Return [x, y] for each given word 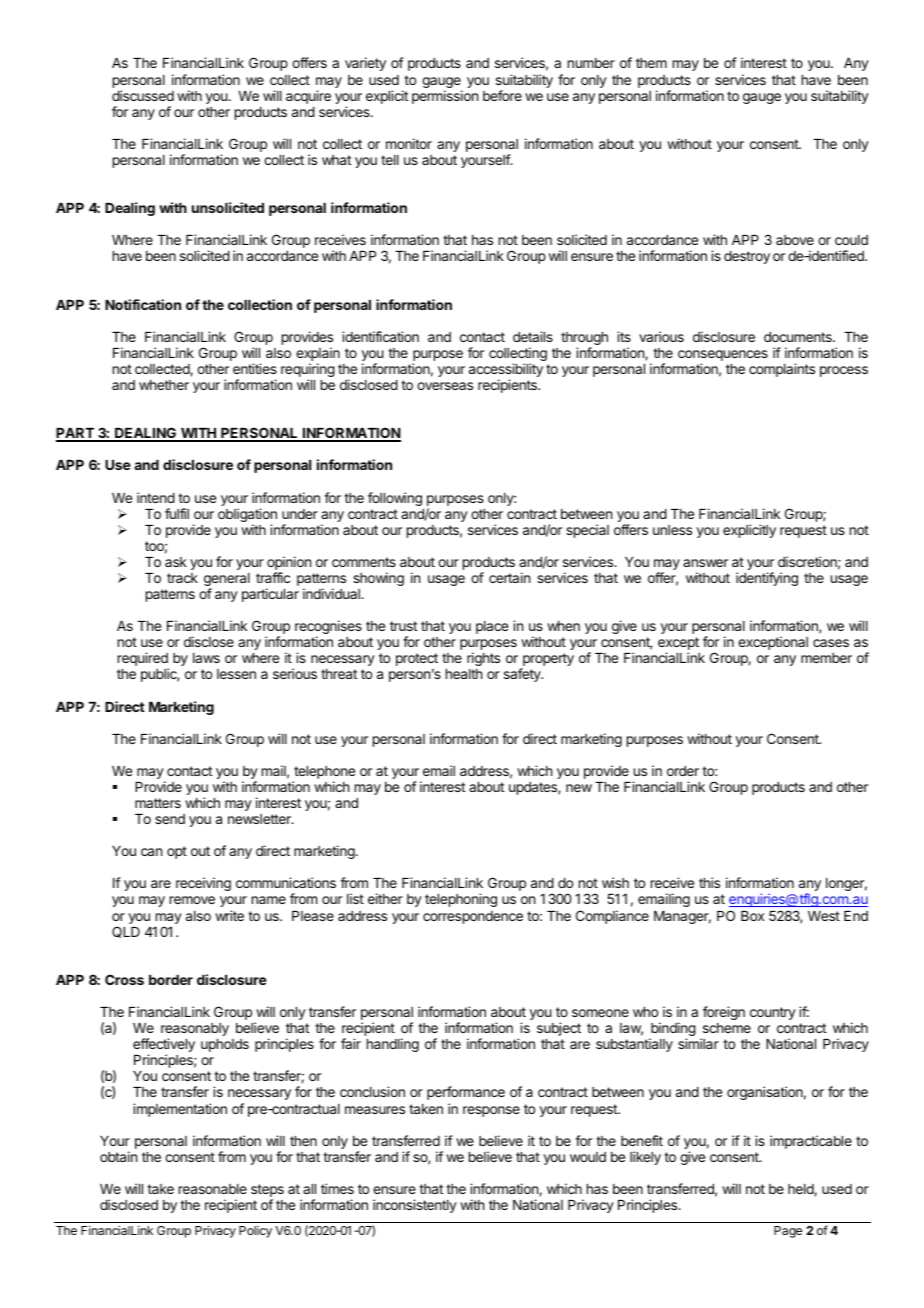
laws [206, 658]
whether [164, 385]
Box [752, 916]
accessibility [506, 371]
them [651, 63]
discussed [143, 95]
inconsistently [415, 1206]
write [229, 915]
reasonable [213, 1189]
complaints [782, 370]
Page [788, 1232]
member [826, 658]
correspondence [473, 917]
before [502, 95]
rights [483, 659]
